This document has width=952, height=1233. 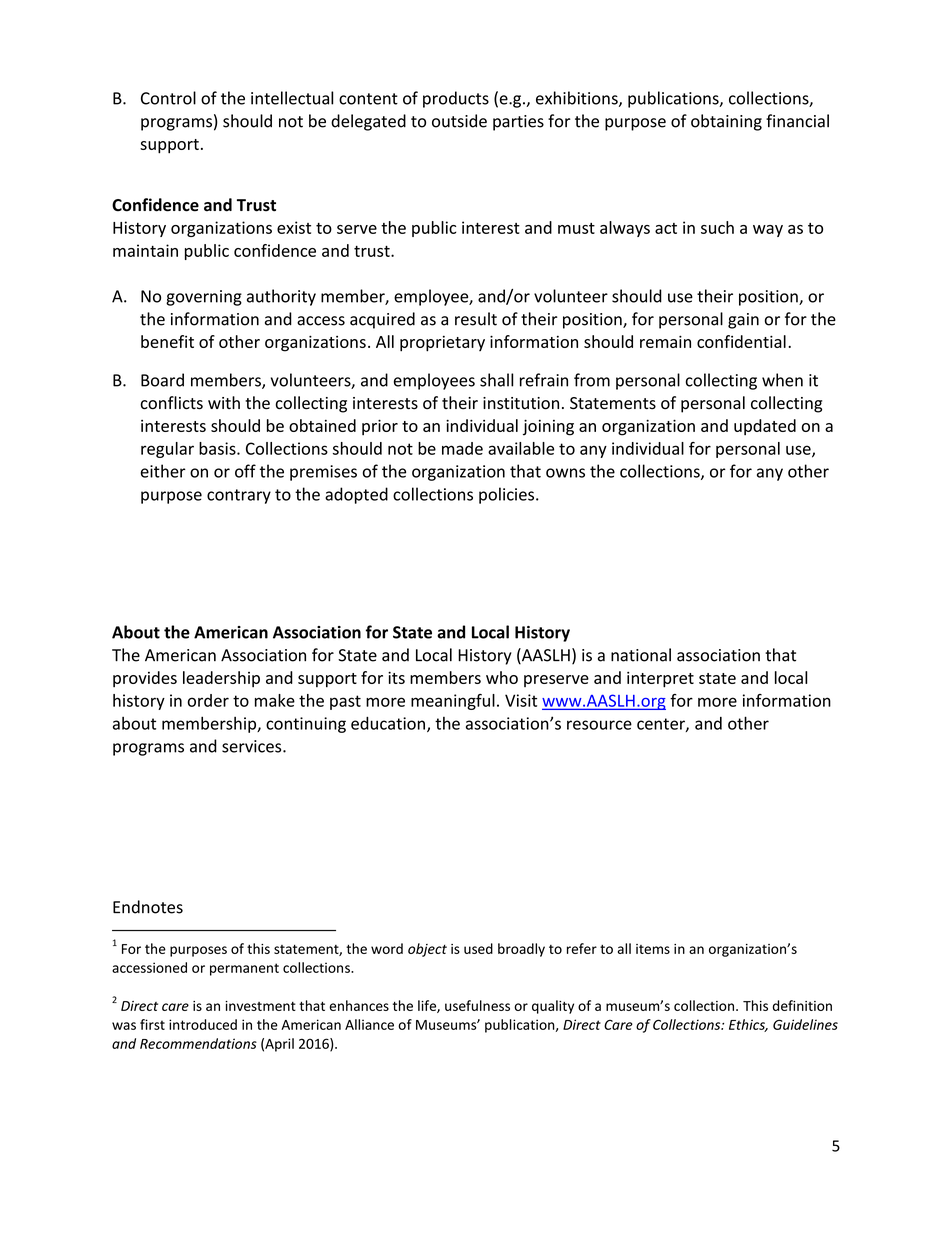 I want to click on confidential, so click(x=741, y=341).
